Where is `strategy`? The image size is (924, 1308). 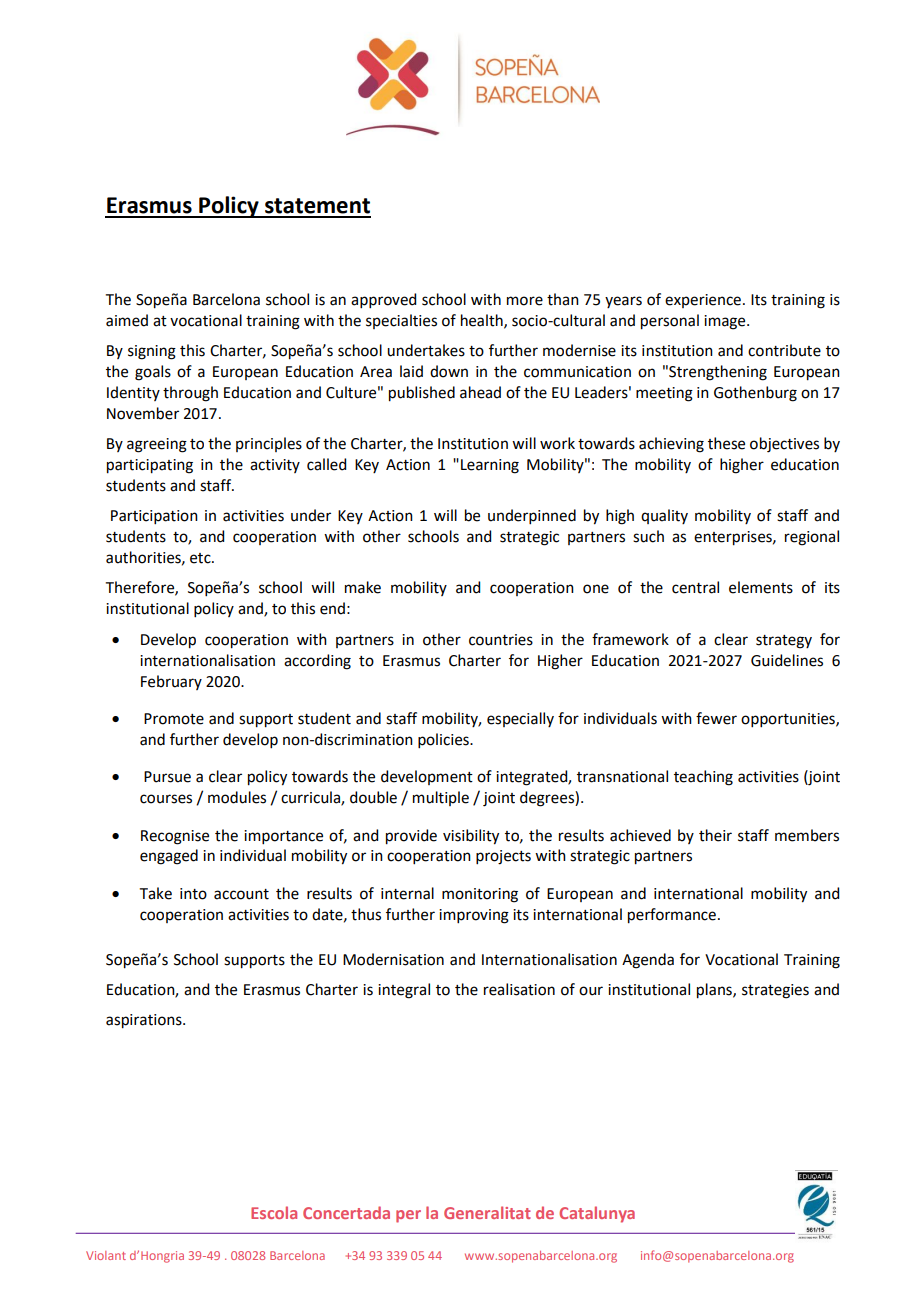
strategy is located at coordinates (784, 642).
